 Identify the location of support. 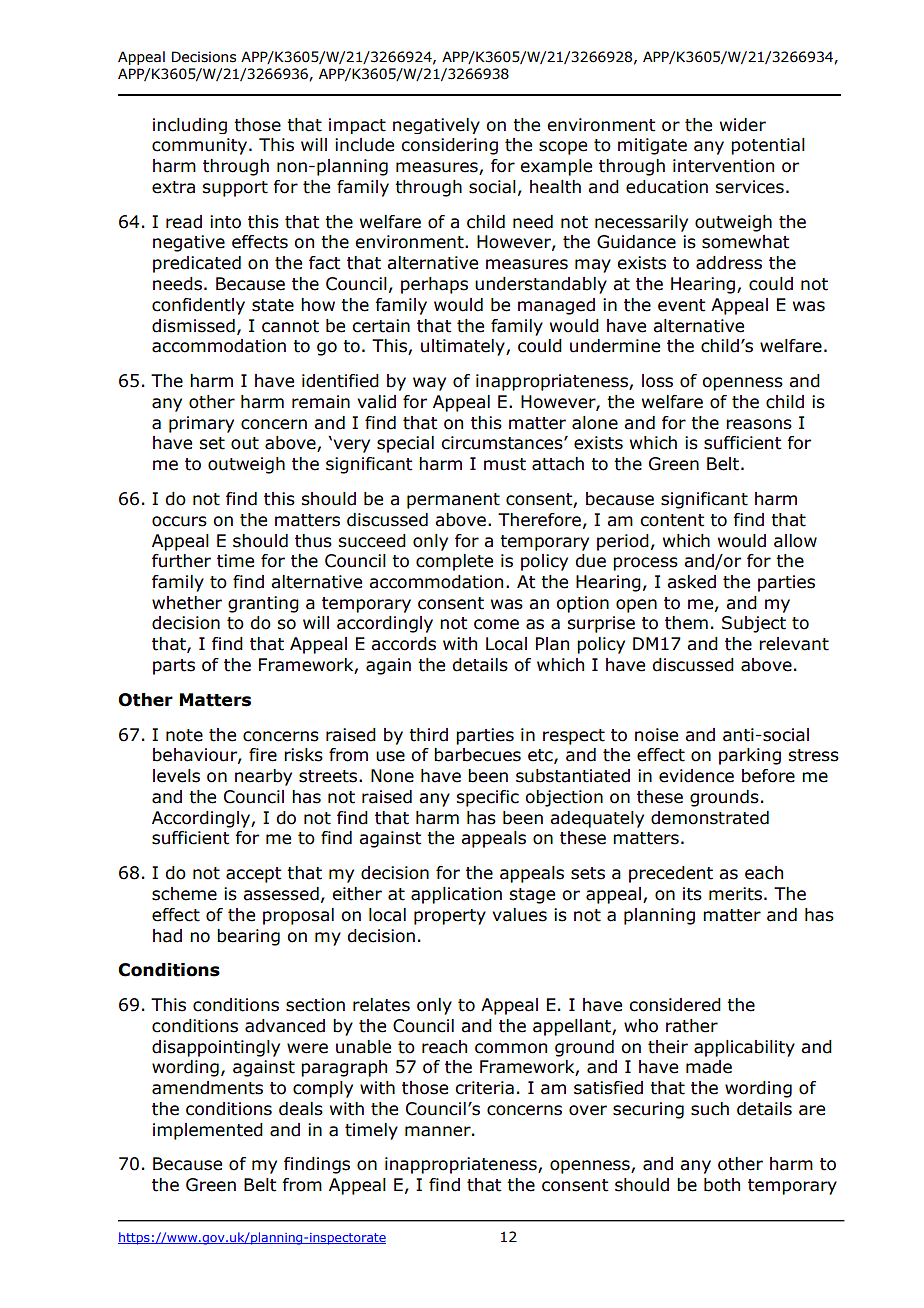
(235, 189).
